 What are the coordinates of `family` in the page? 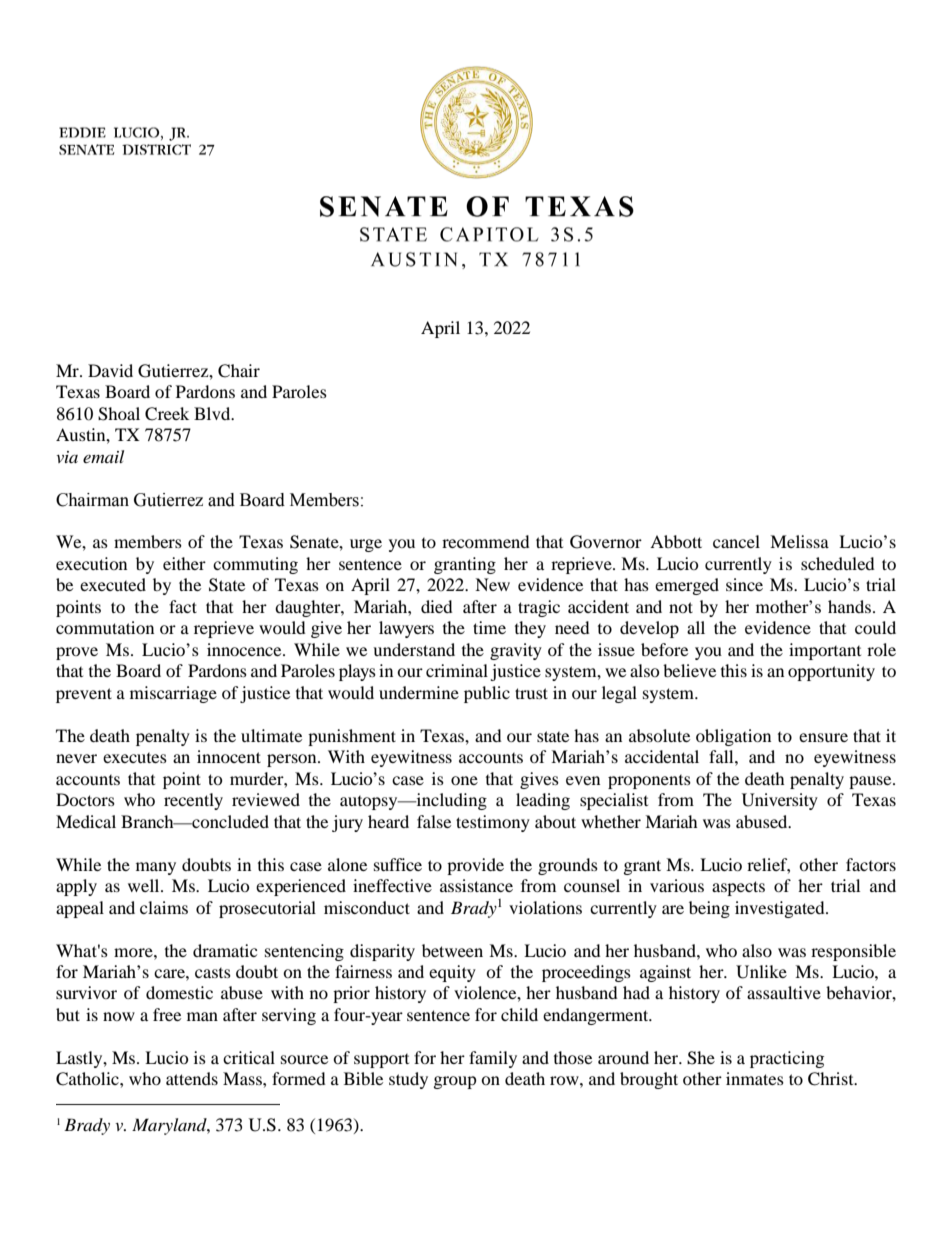 It's located at (493, 1059).
